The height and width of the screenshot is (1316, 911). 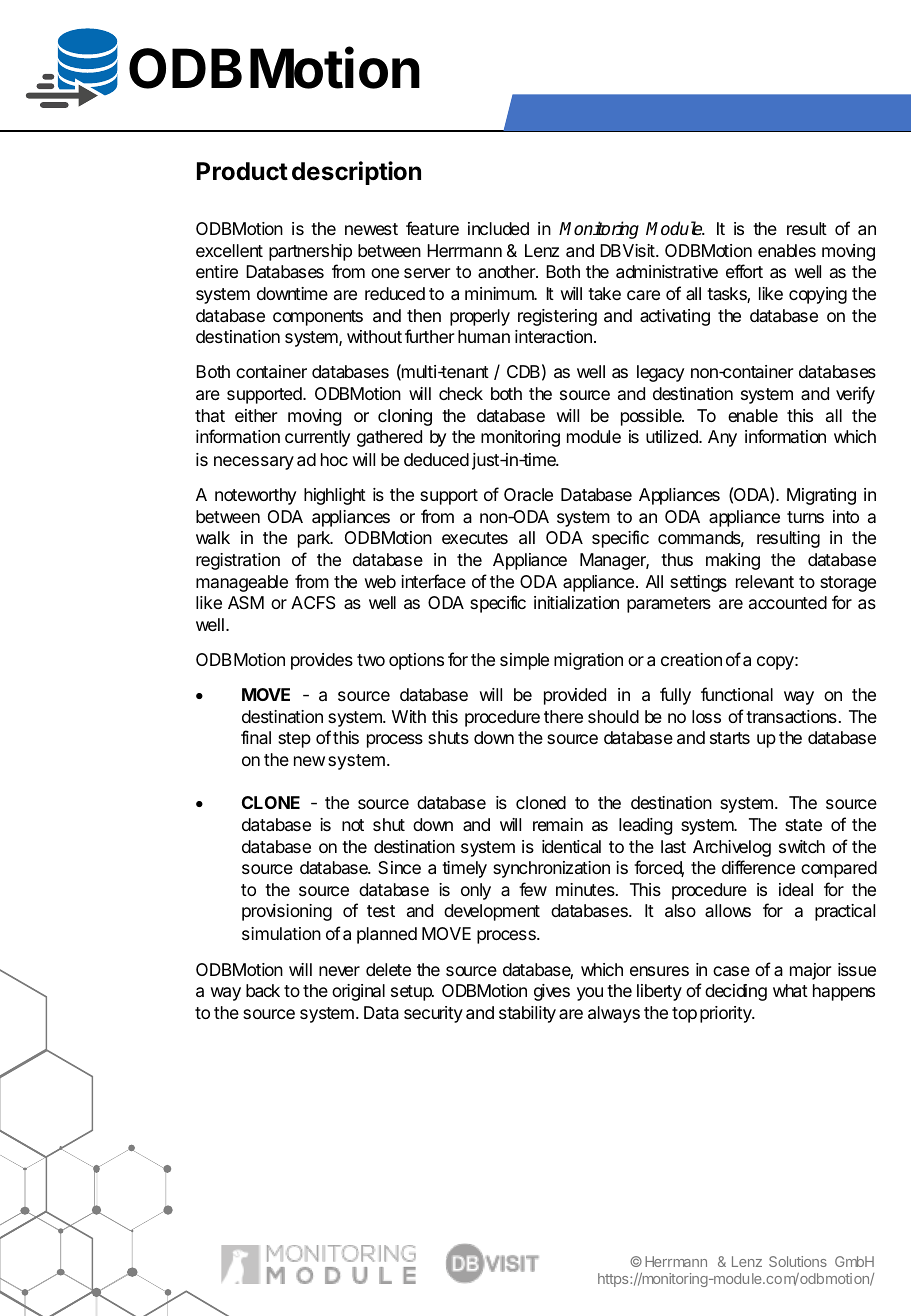 I want to click on Solutions, so click(x=798, y=1261).
